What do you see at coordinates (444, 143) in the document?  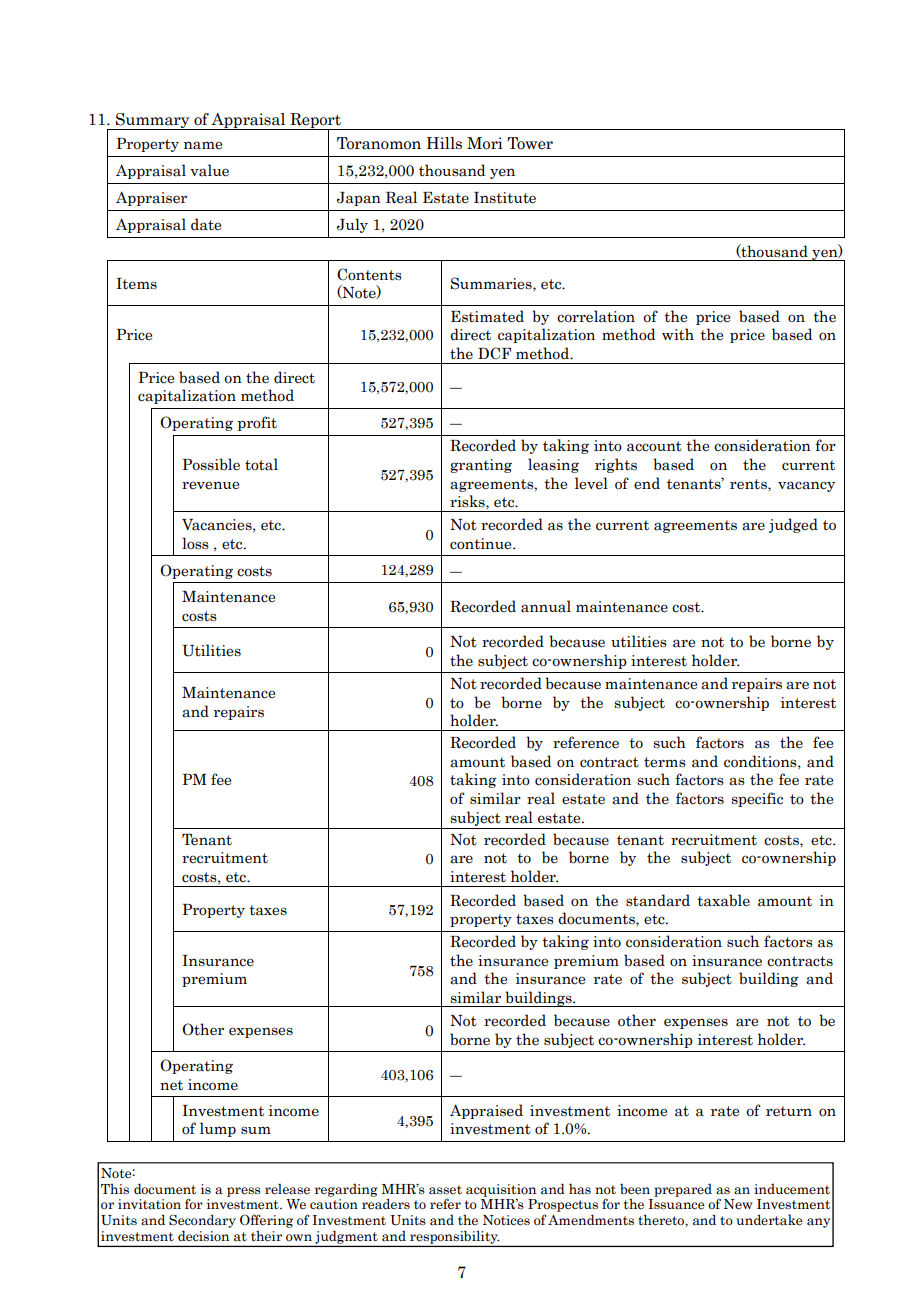 I see `Hills` at bounding box center [444, 143].
